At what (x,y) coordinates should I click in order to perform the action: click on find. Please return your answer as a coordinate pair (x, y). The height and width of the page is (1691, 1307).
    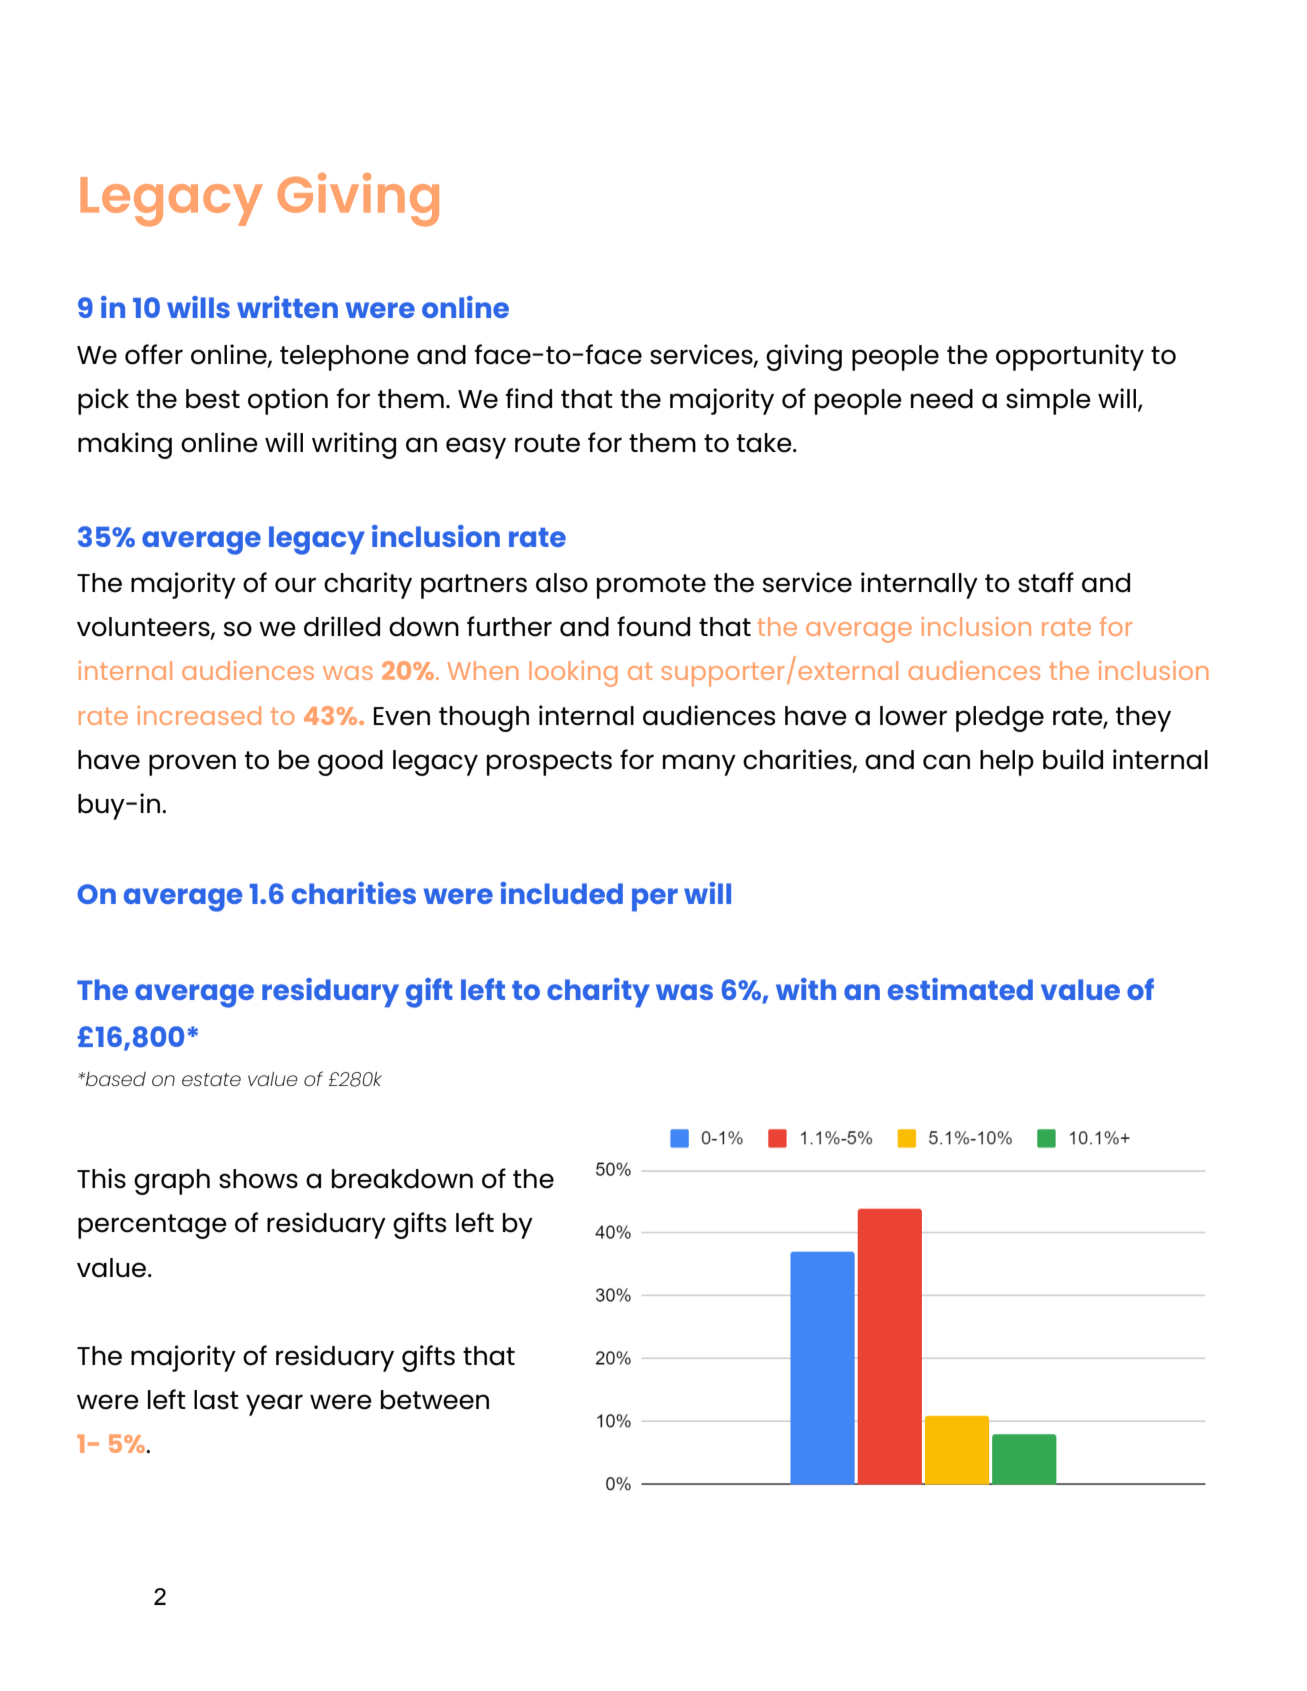
    Looking at the image, I should click on (528, 398).
